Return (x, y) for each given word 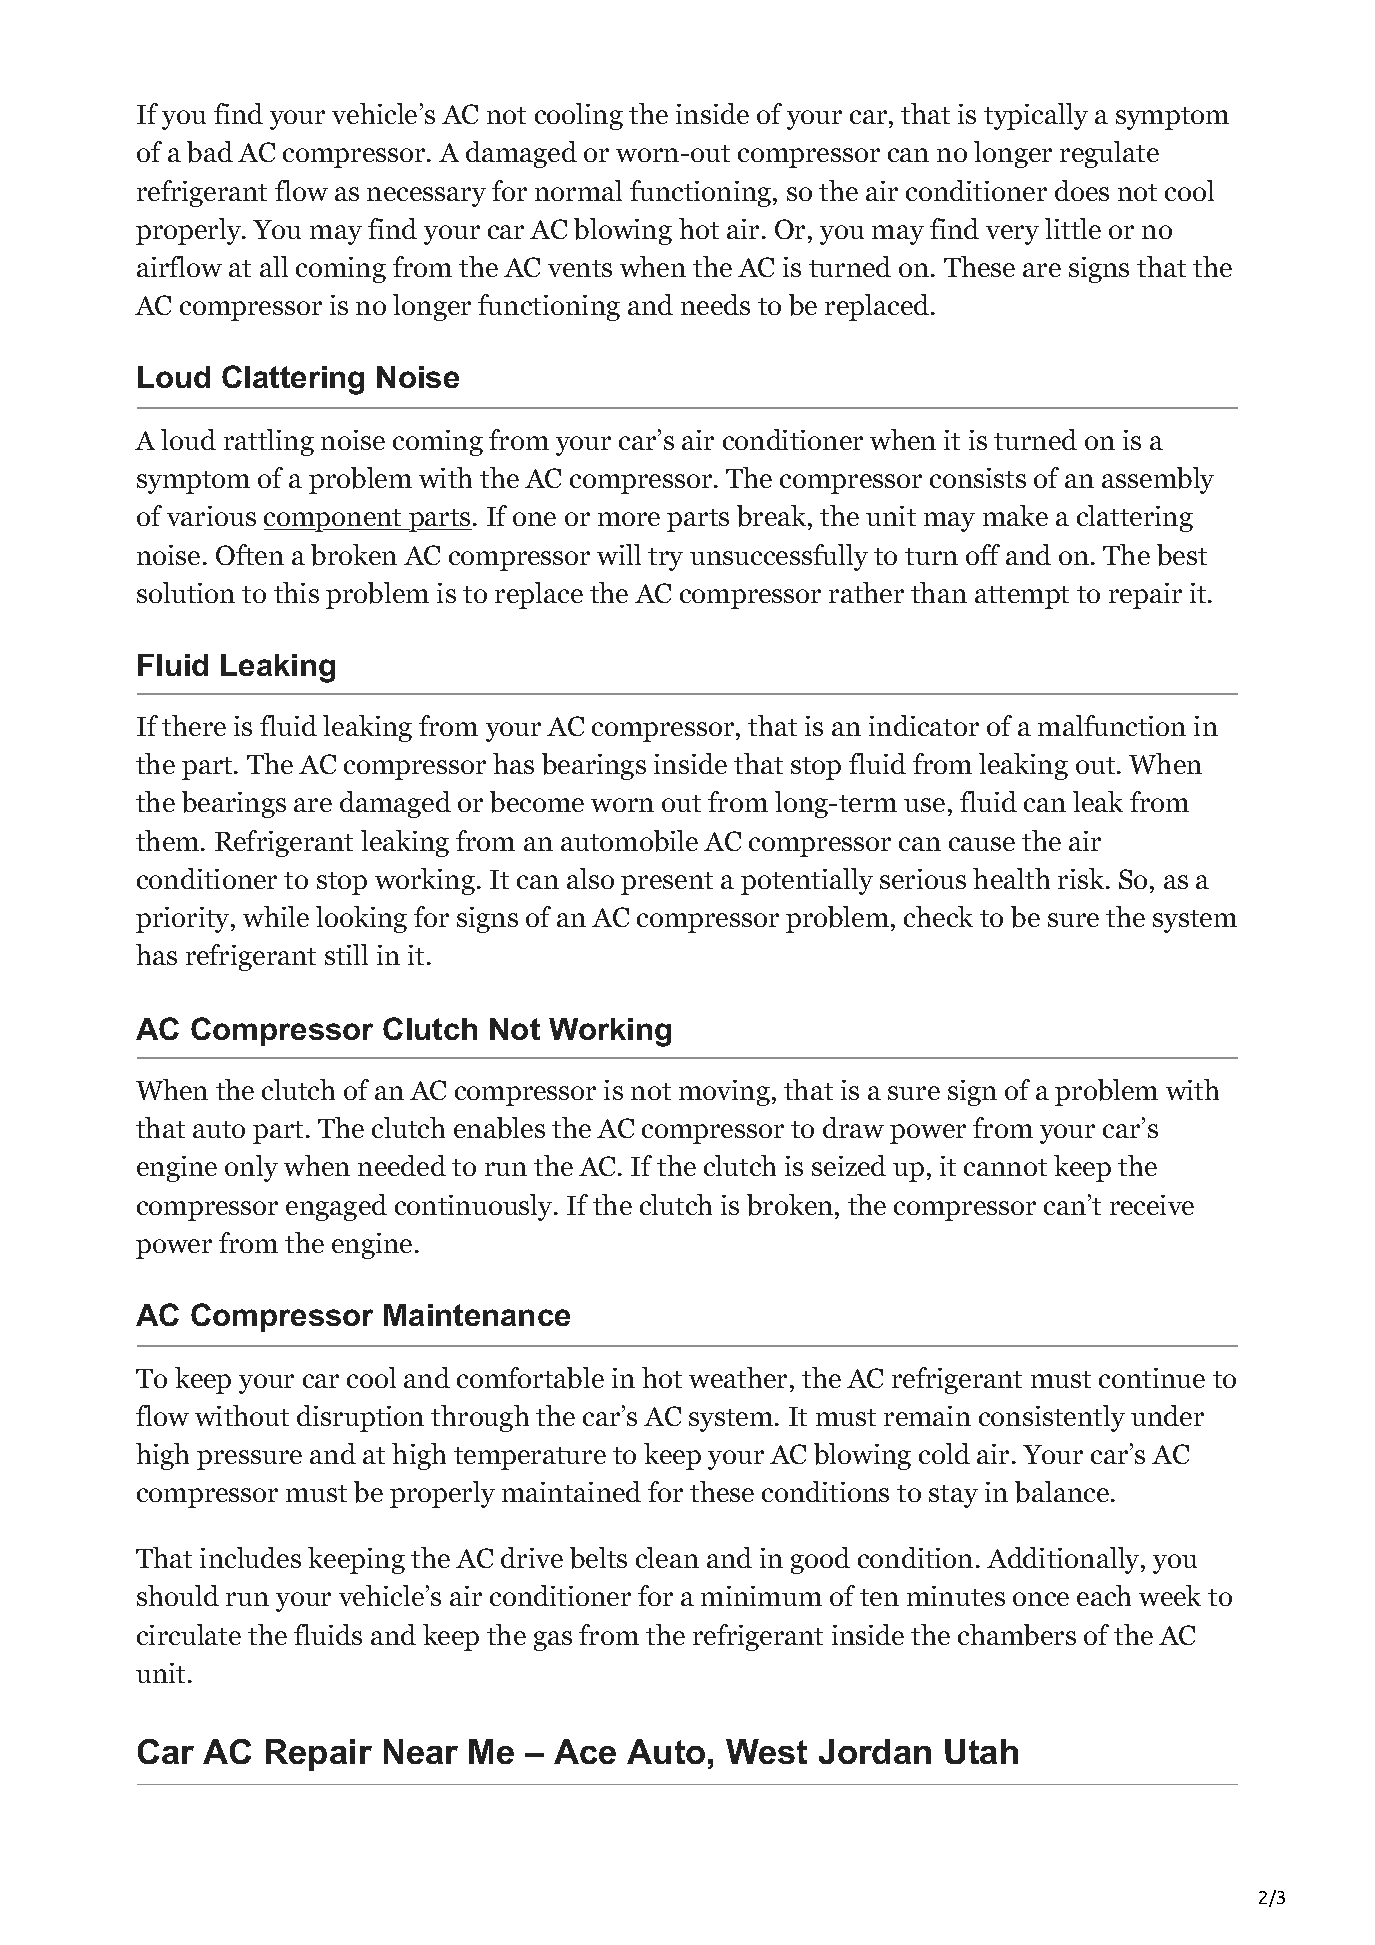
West (766, 1751)
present (667, 883)
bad (210, 152)
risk (1081, 878)
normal (578, 190)
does (1082, 190)
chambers (1017, 1635)
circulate (189, 1634)
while (276, 916)
